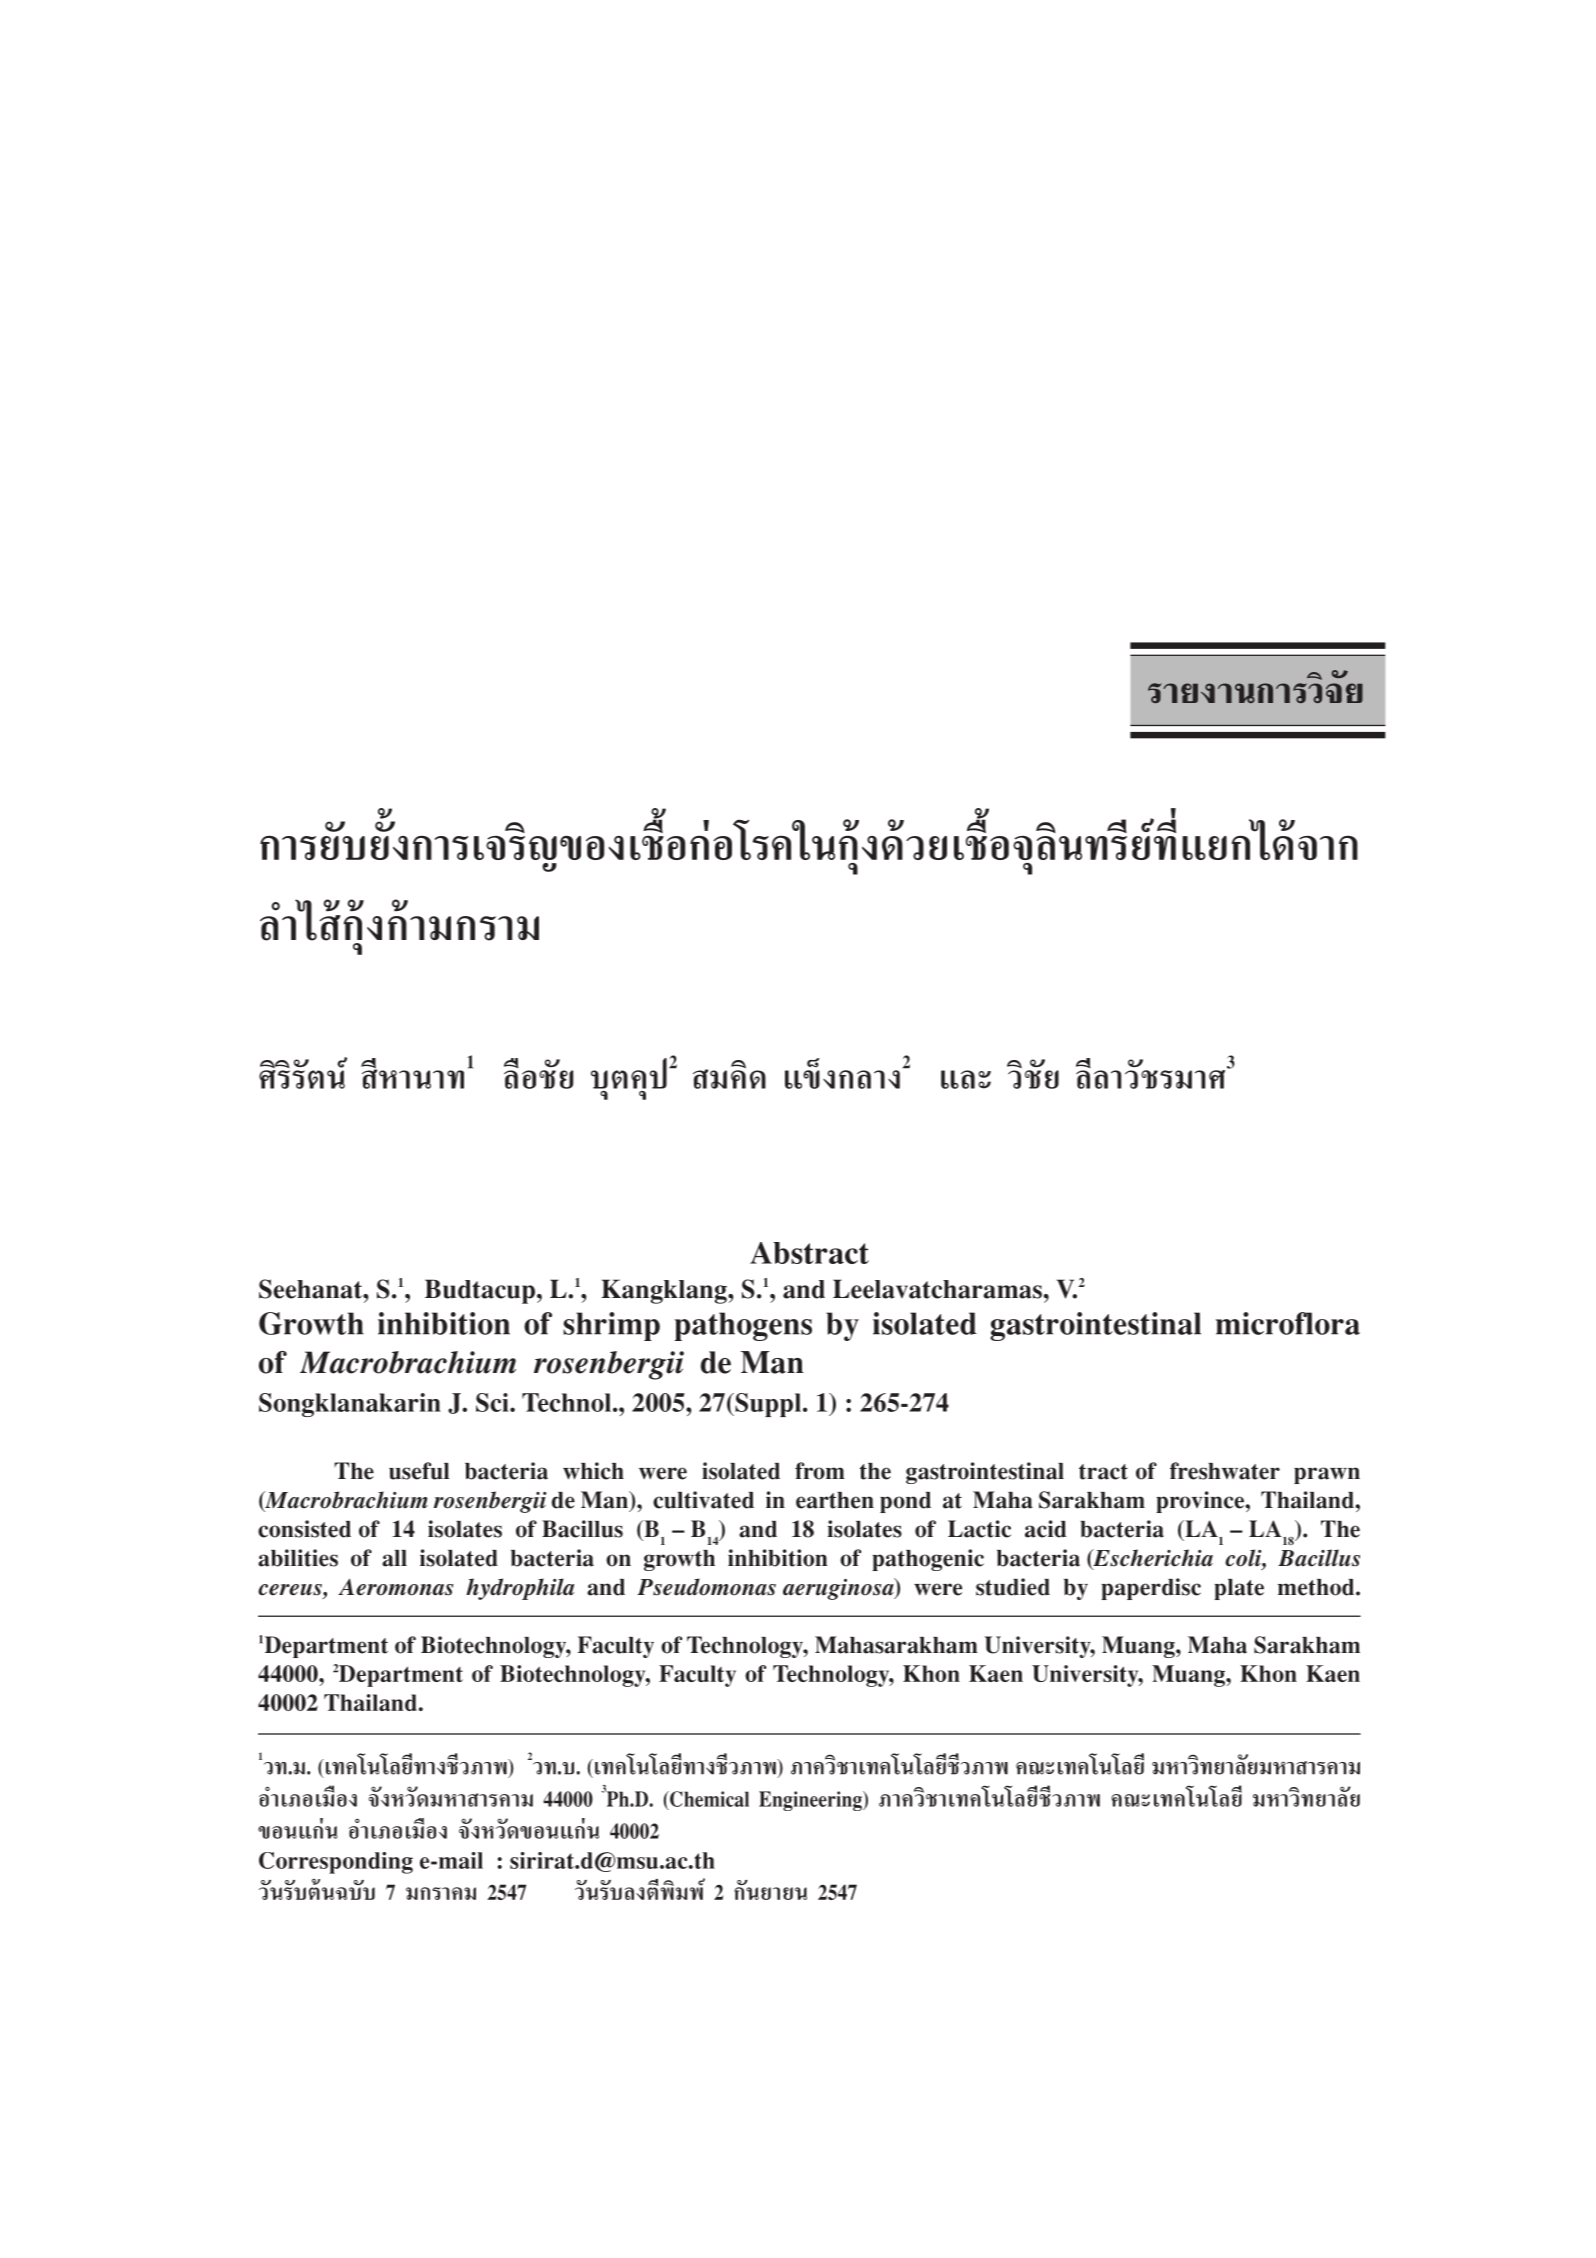  What do you see at coordinates (708, 1800) in the document?
I see `Chemical` at bounding box center [708, 1800].
